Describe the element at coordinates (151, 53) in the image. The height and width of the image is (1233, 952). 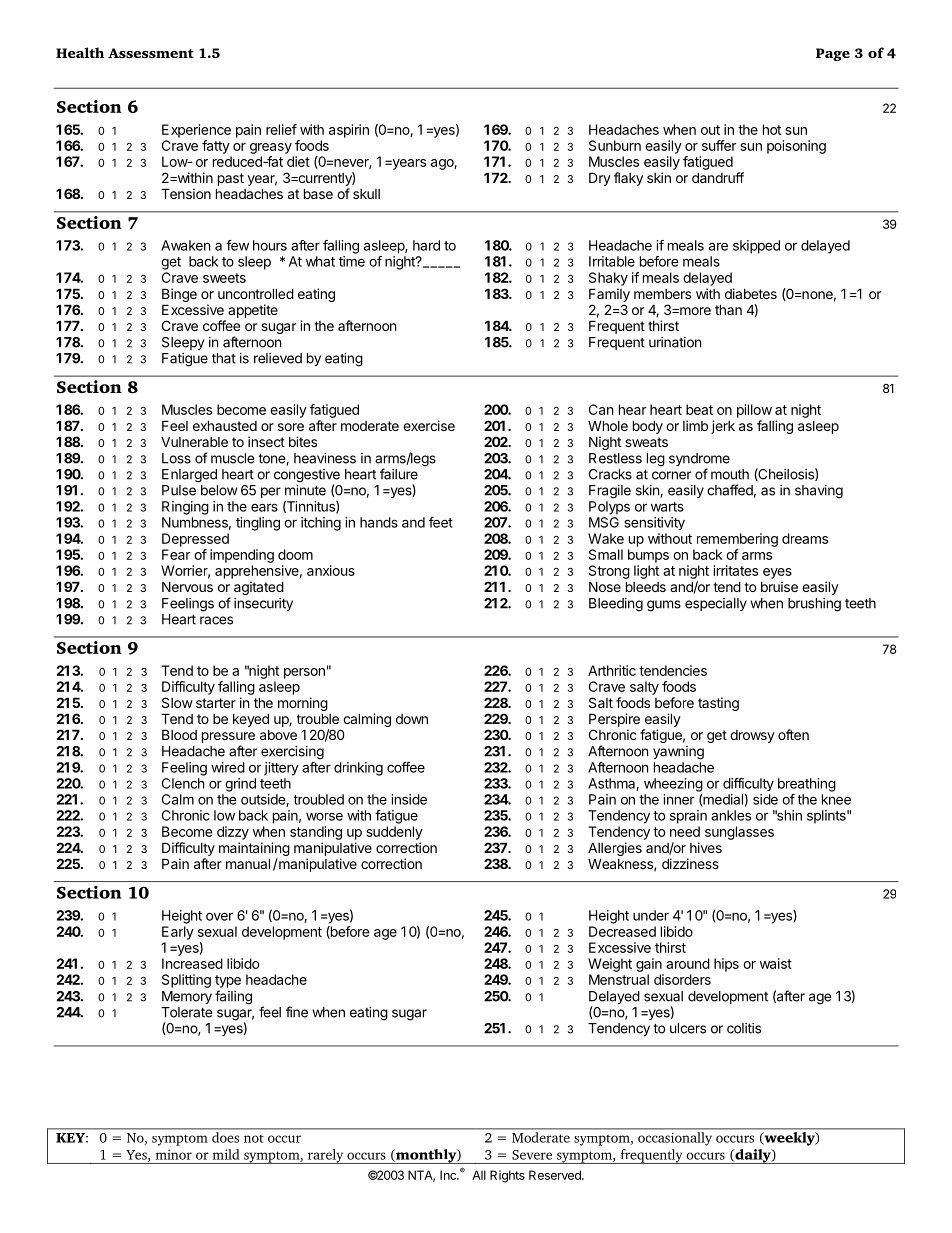
I see `Assessment` at that location.
